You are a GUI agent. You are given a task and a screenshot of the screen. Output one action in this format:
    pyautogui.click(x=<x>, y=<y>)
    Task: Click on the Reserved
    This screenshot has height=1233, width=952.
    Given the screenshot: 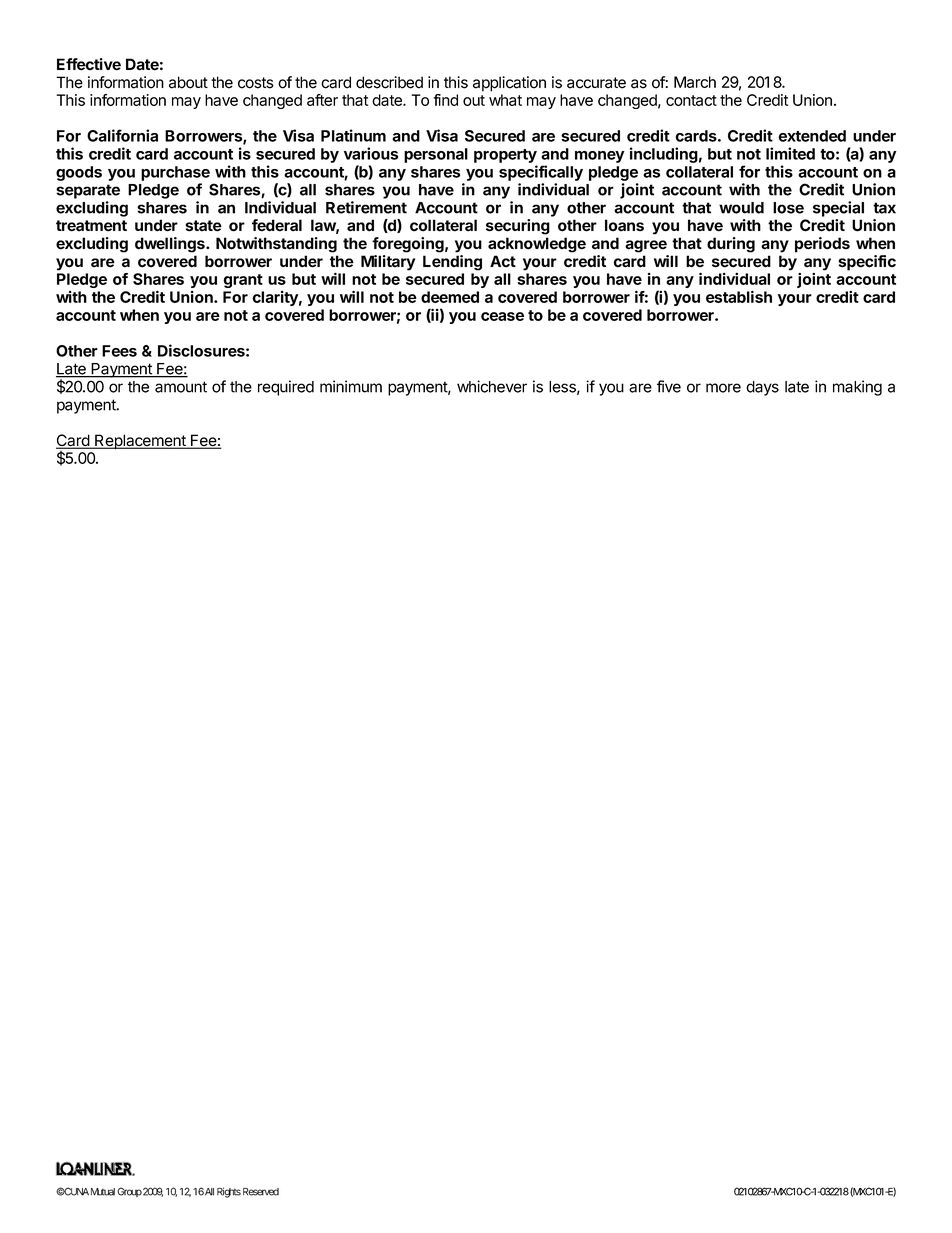 What is the action you would take?
    pyautogui.click(x=261, y=1192)
